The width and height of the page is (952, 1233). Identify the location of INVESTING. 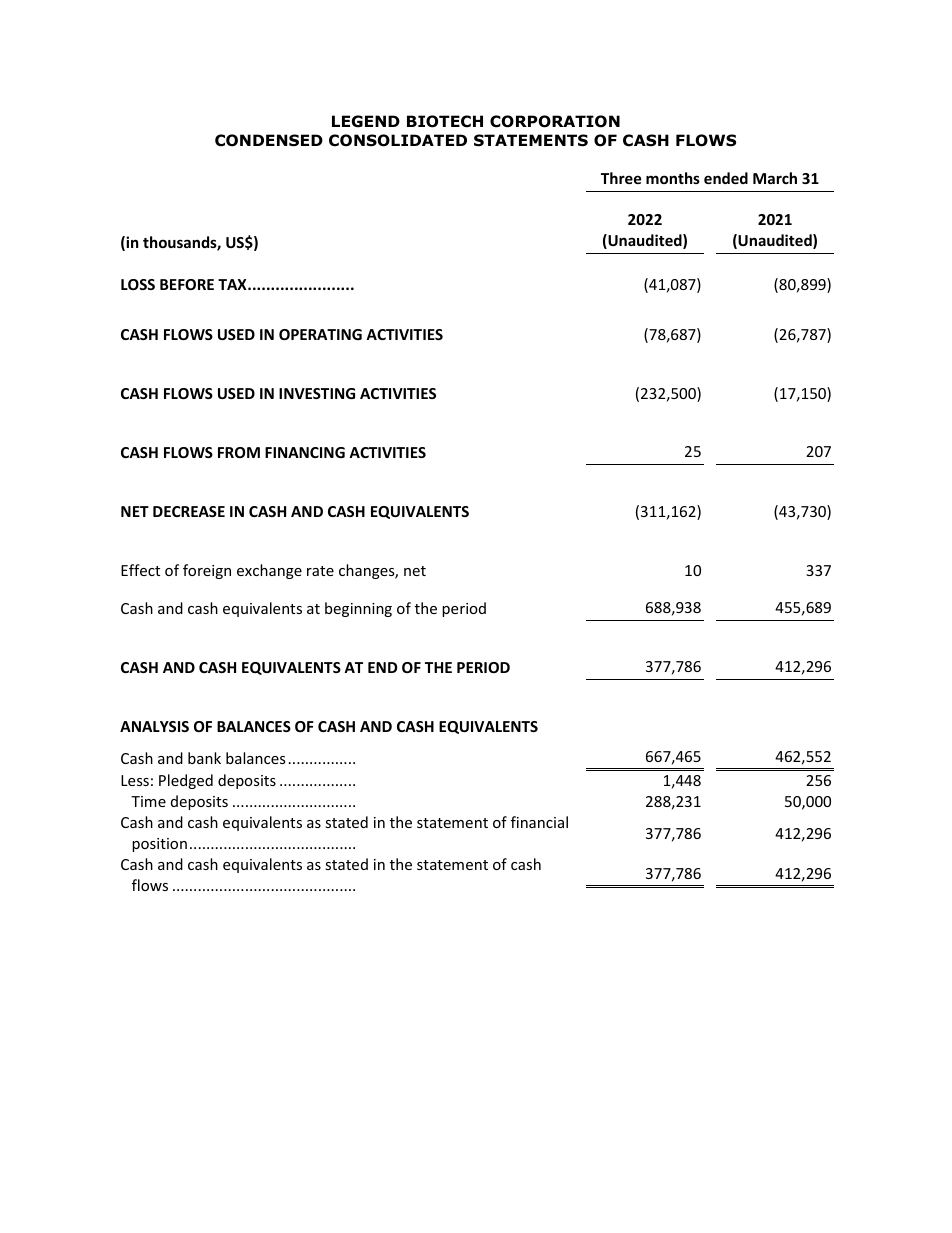
(317, 393).
